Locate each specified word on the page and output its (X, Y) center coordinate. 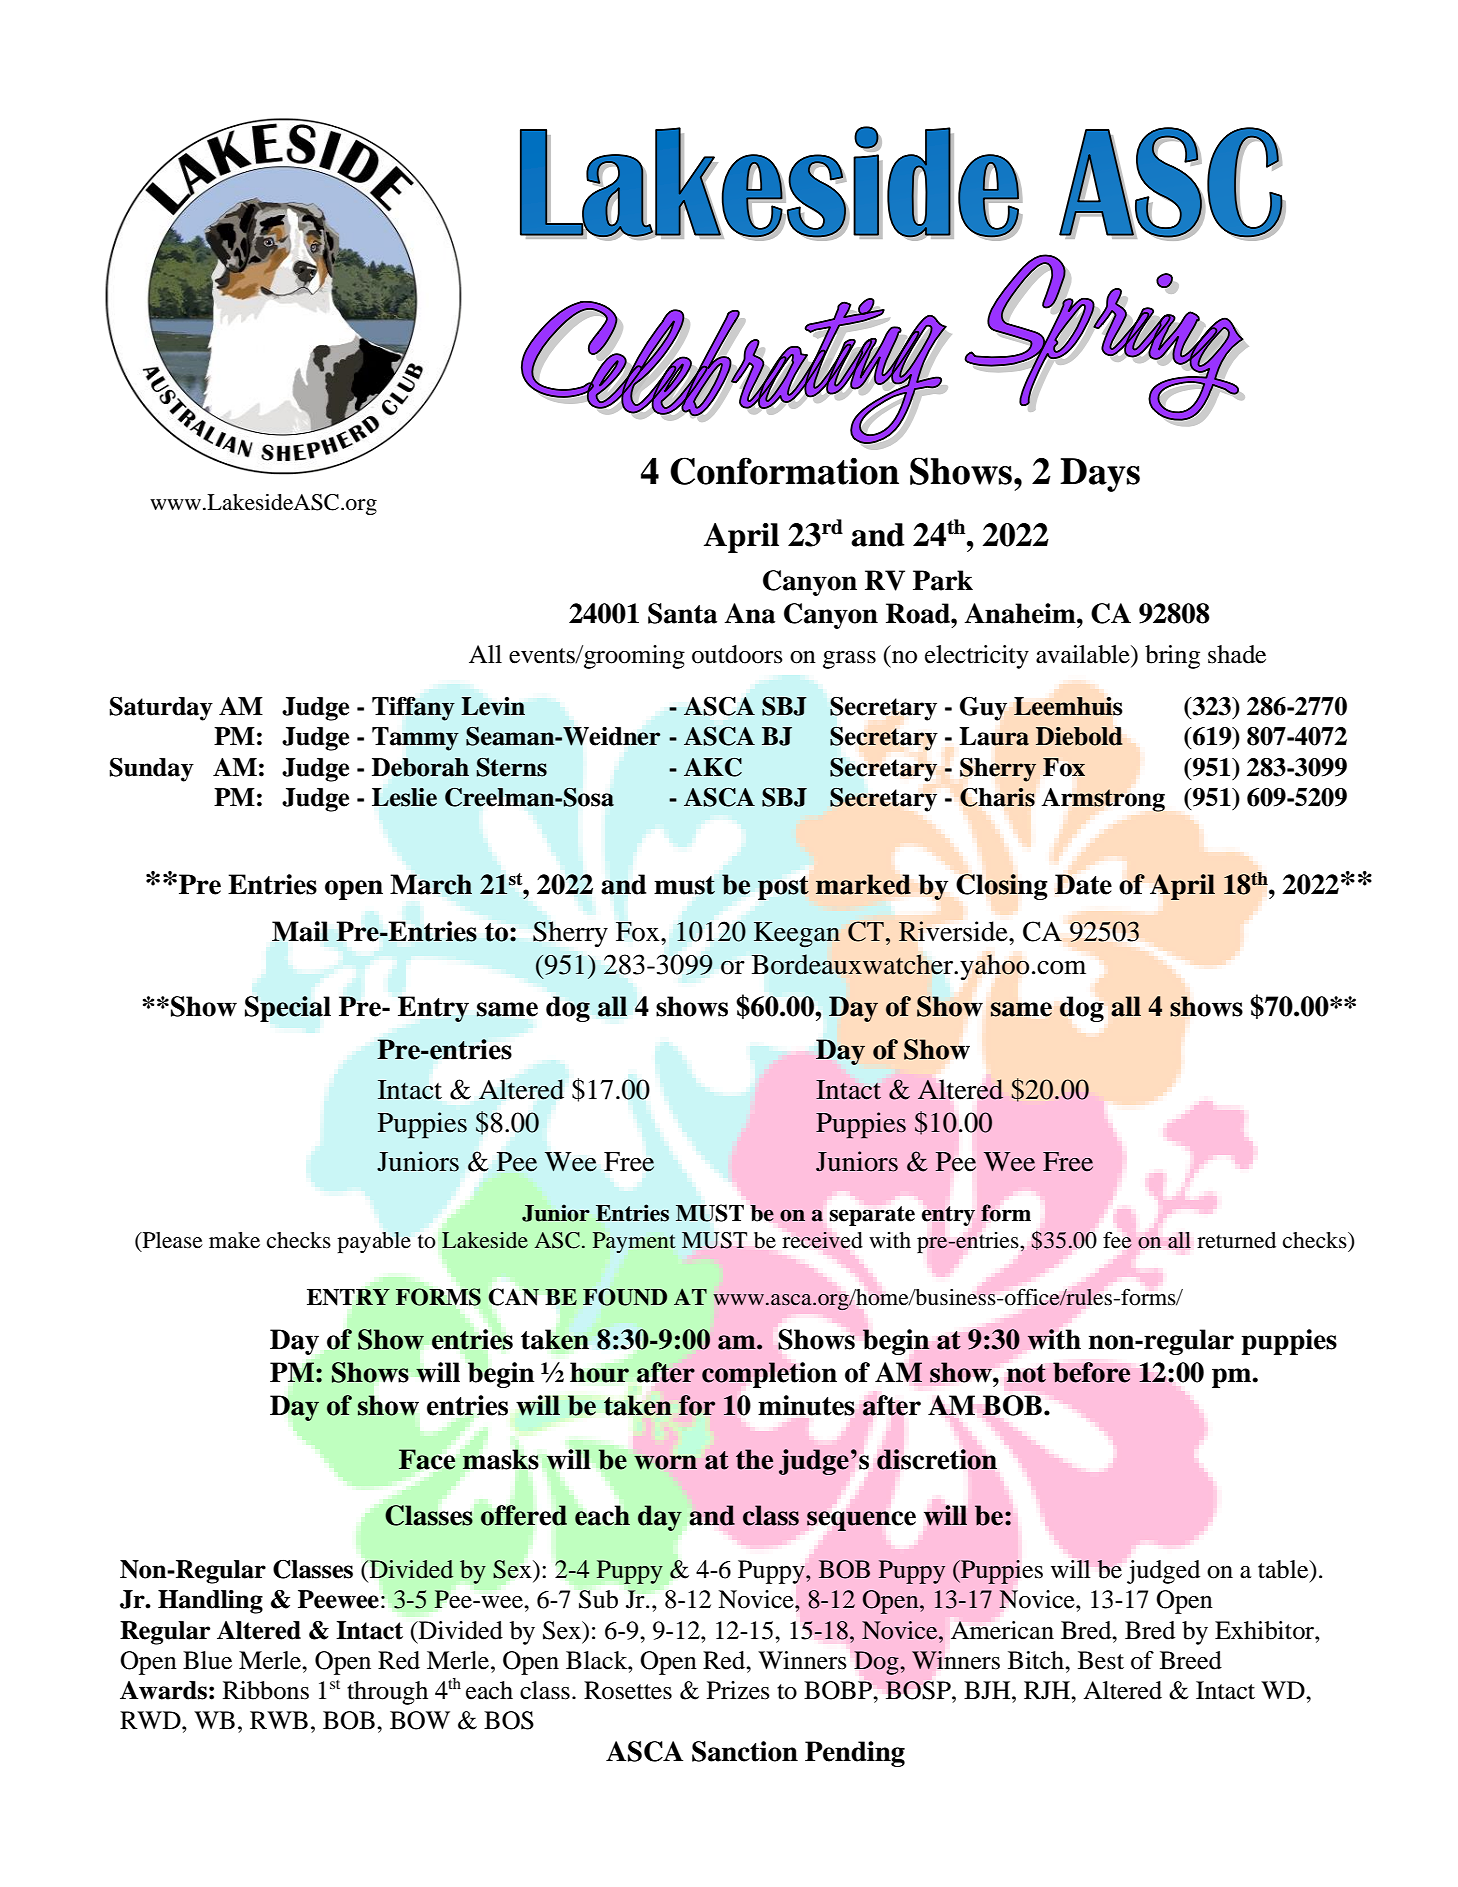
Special (288, 1009)
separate (872, 1216)
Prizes (738, 1690)
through (387, 1693)
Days (1100, 475)
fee (1117, 1240)
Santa (682, 613)
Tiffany (413, 709)
